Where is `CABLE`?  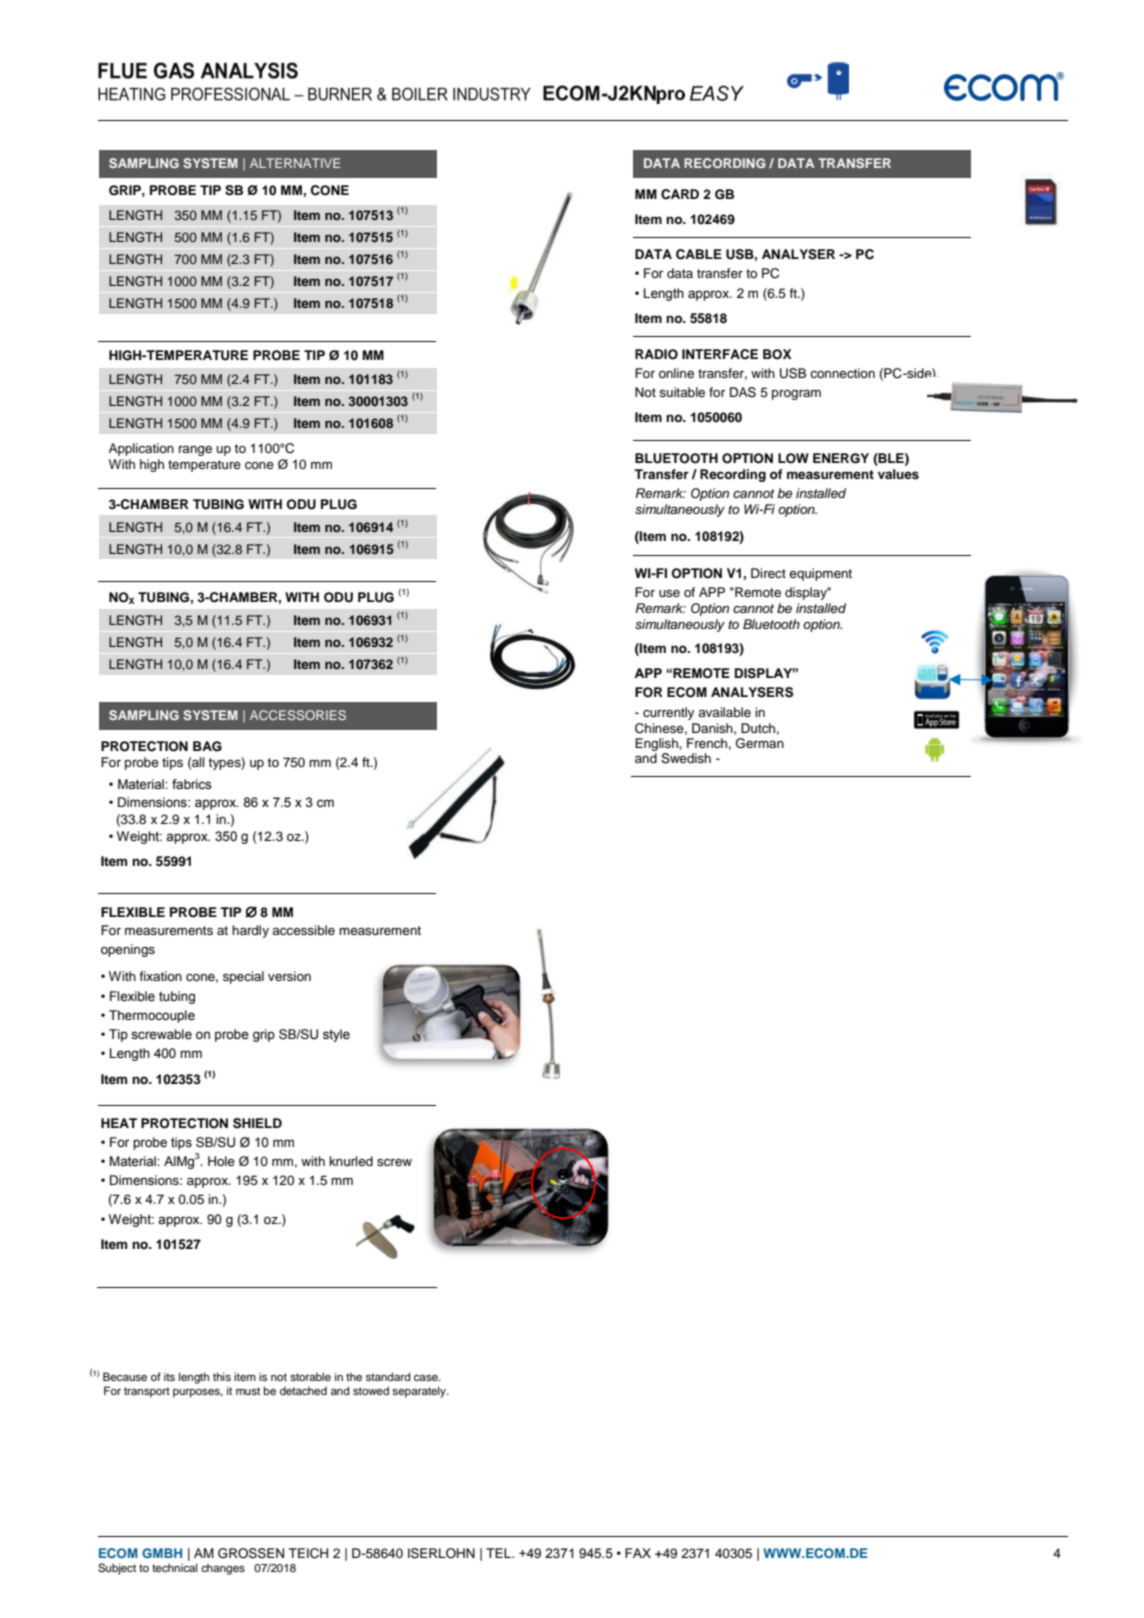
CABLE is located at coordinates (699, 254).
